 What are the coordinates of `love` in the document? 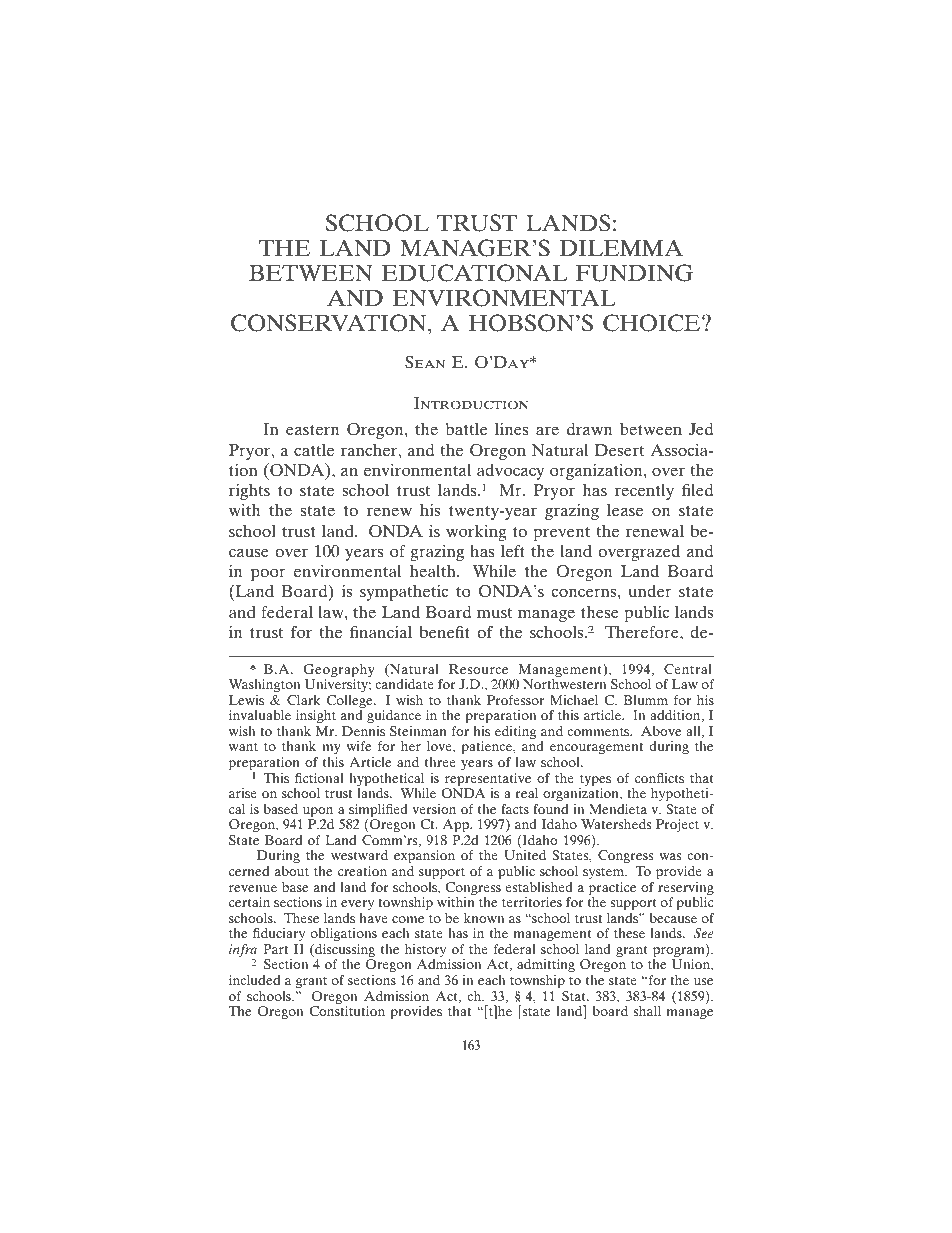 It's located at (440, 746).
